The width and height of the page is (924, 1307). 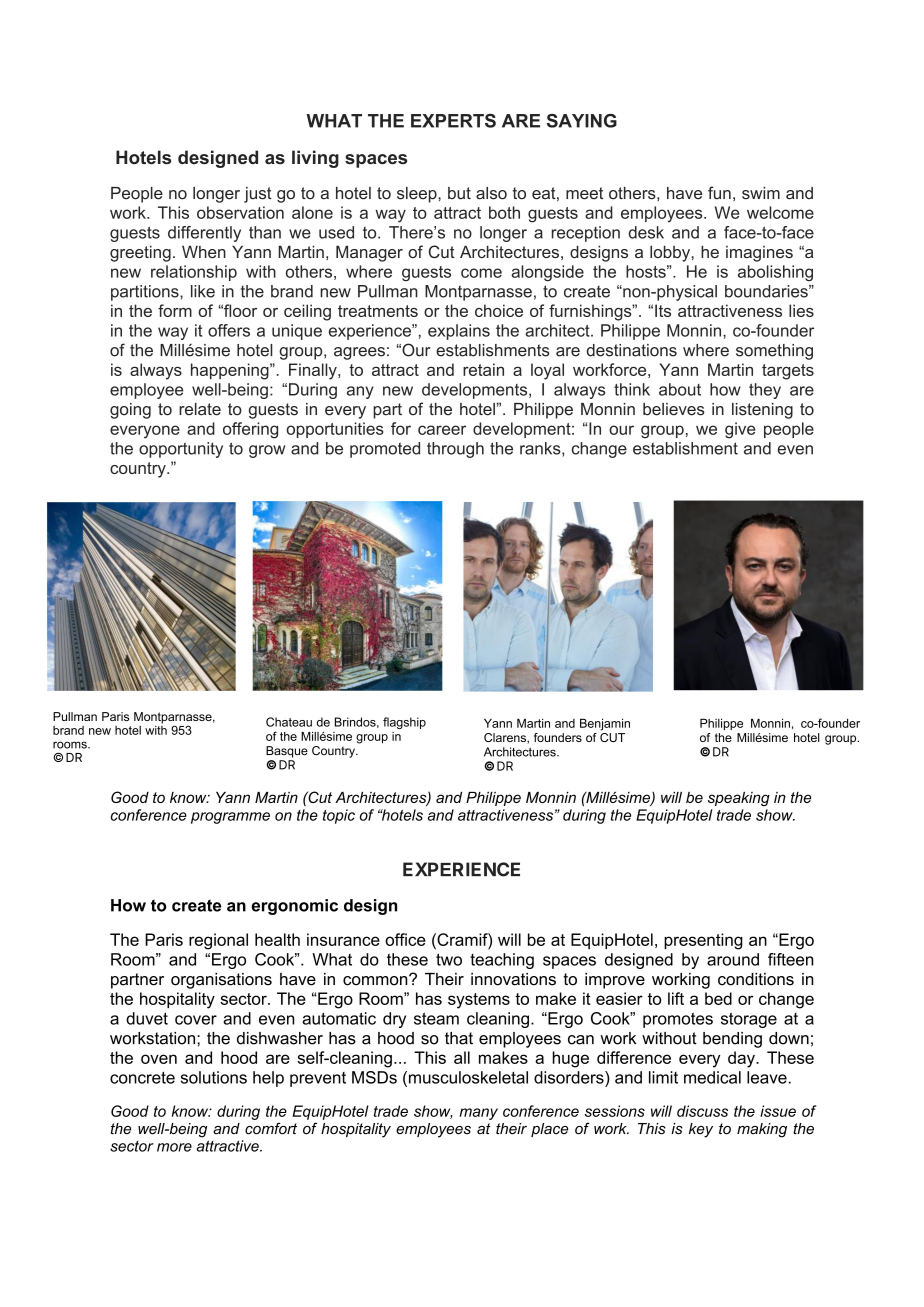 I want to click on solutions, so click(x=214, y=1077).
